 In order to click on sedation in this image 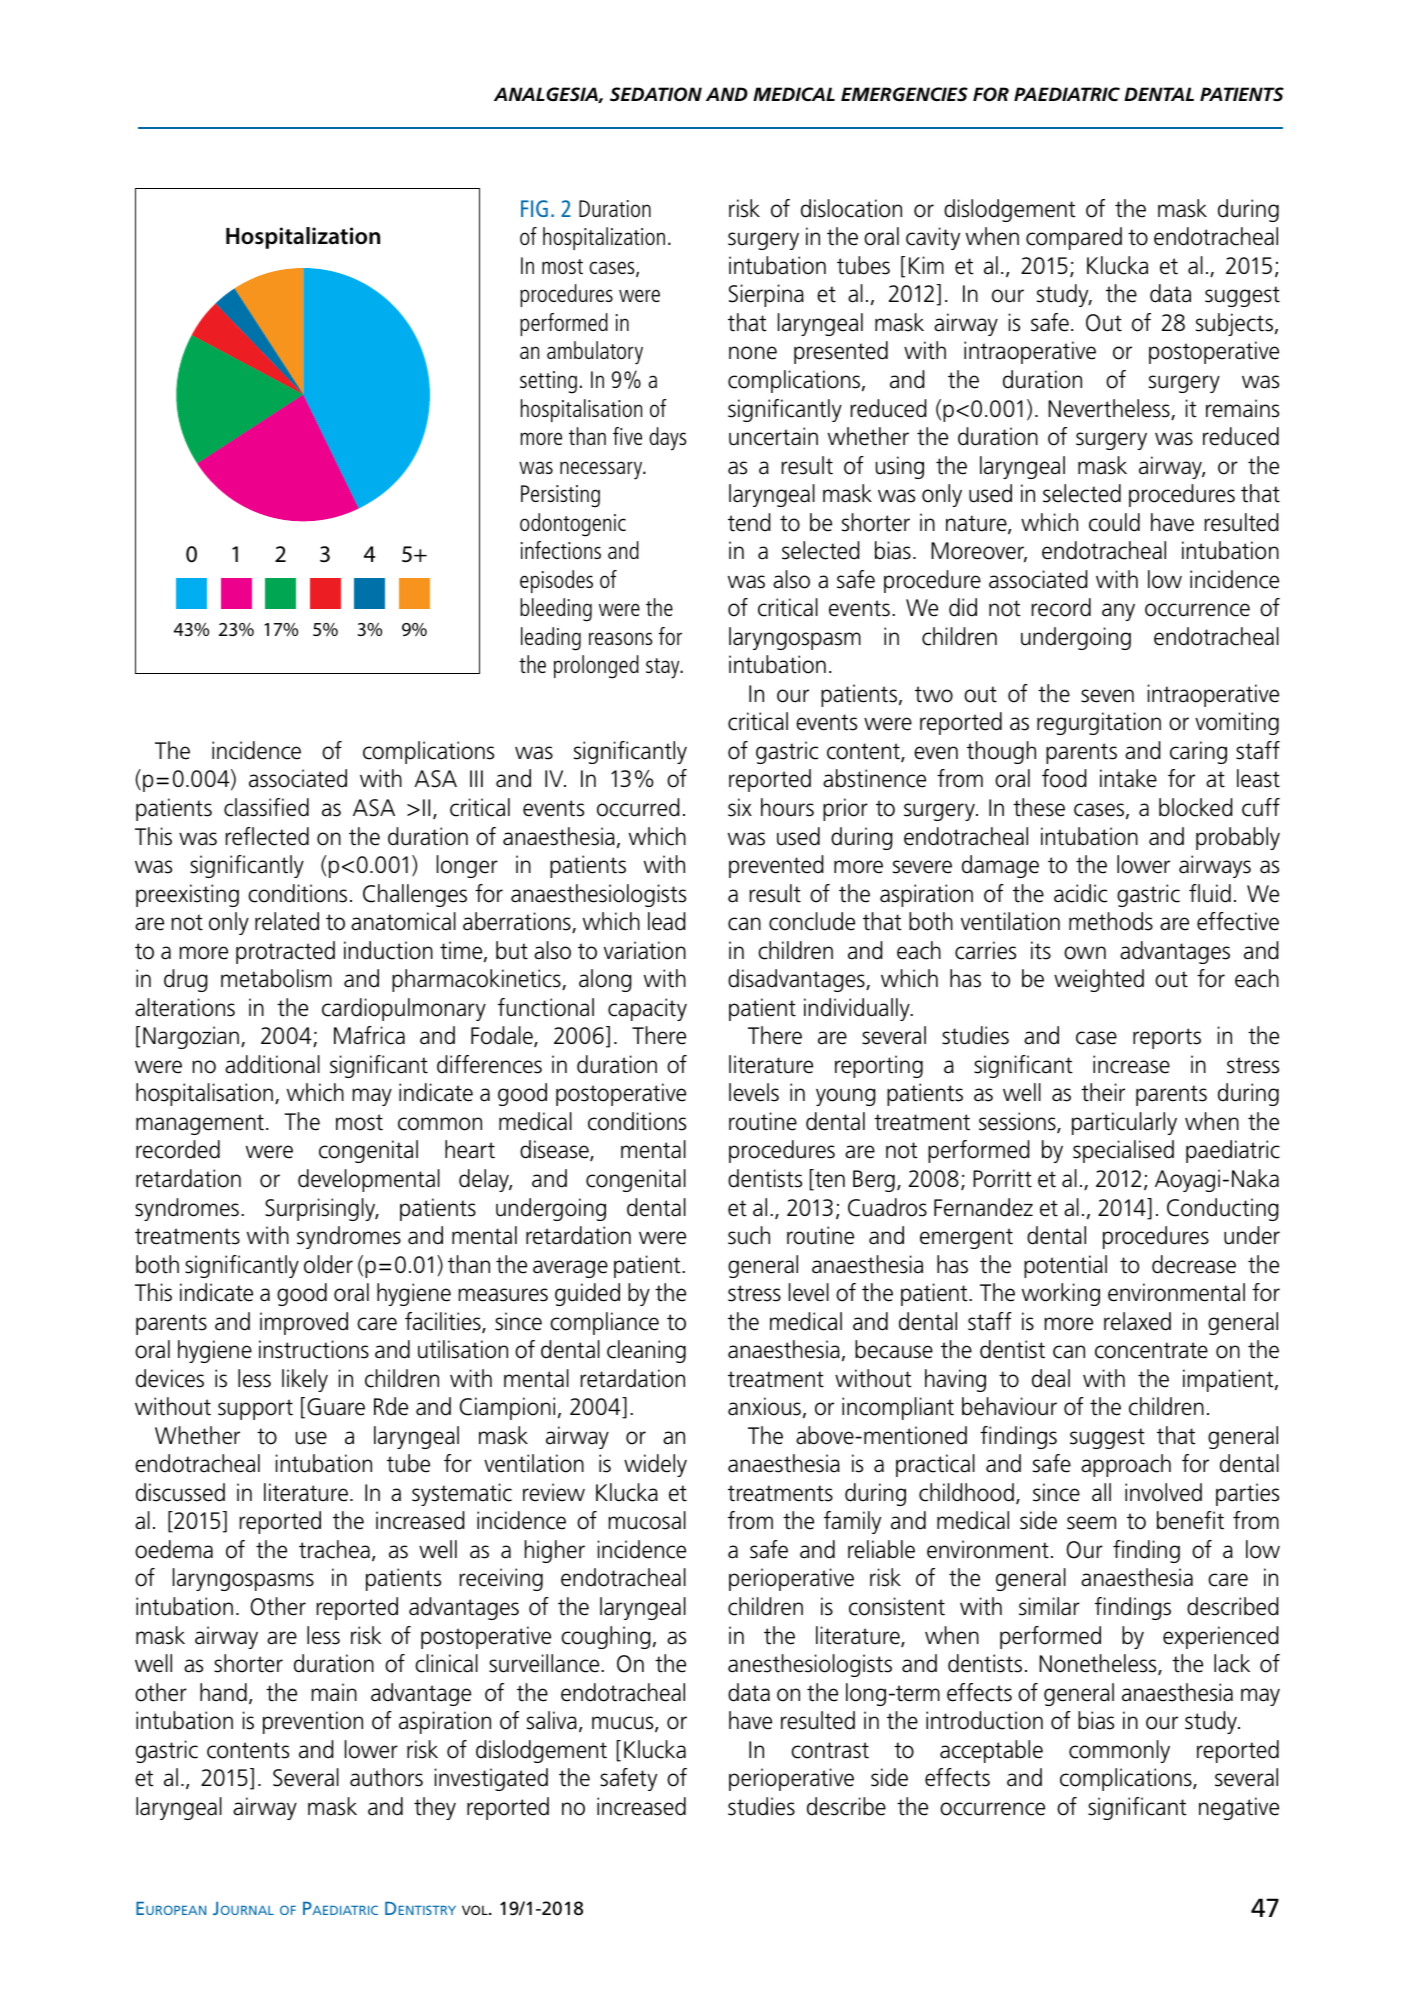, I will do `click(656, 94)`.
